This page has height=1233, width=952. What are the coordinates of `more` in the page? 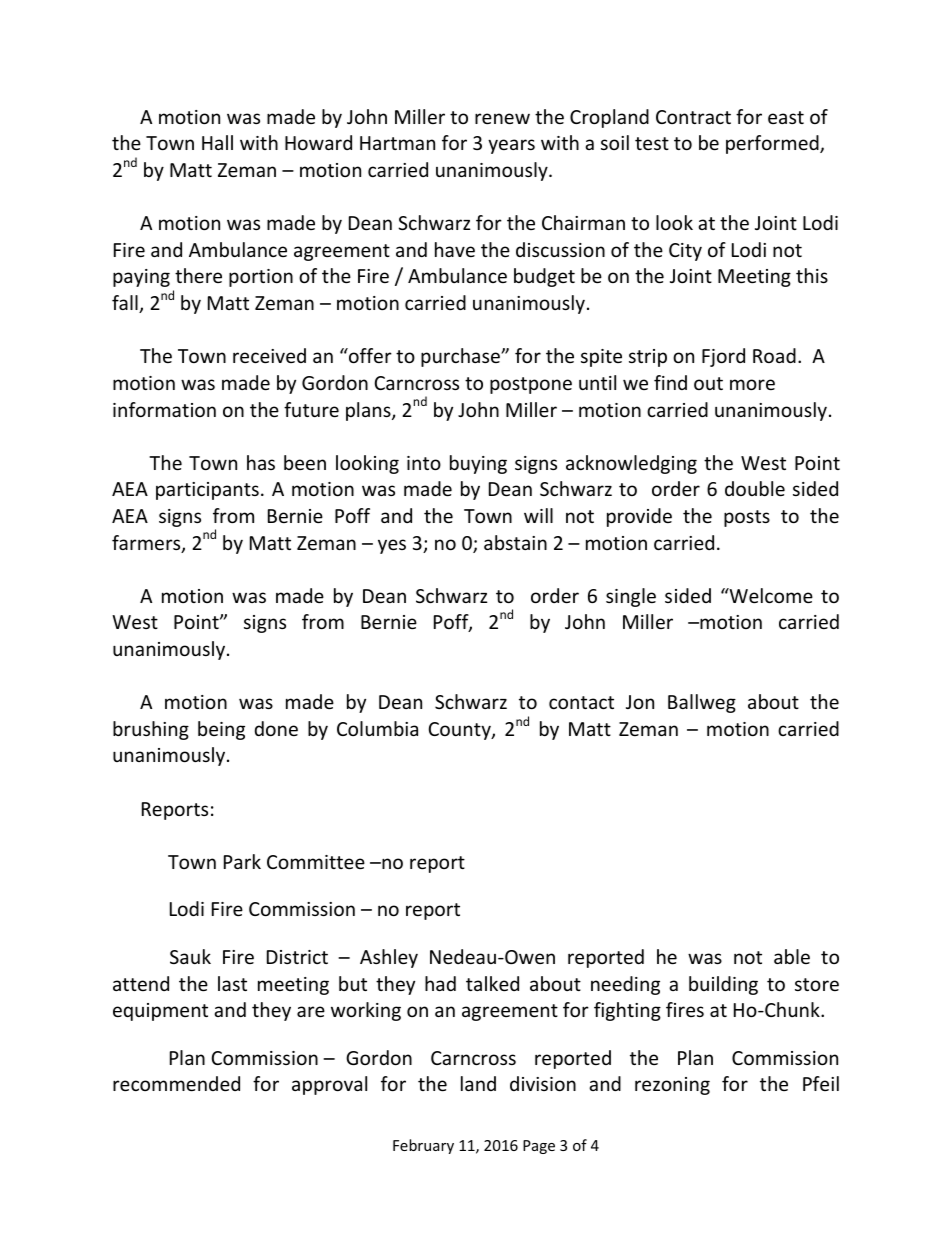 It's located at (752, 384).
